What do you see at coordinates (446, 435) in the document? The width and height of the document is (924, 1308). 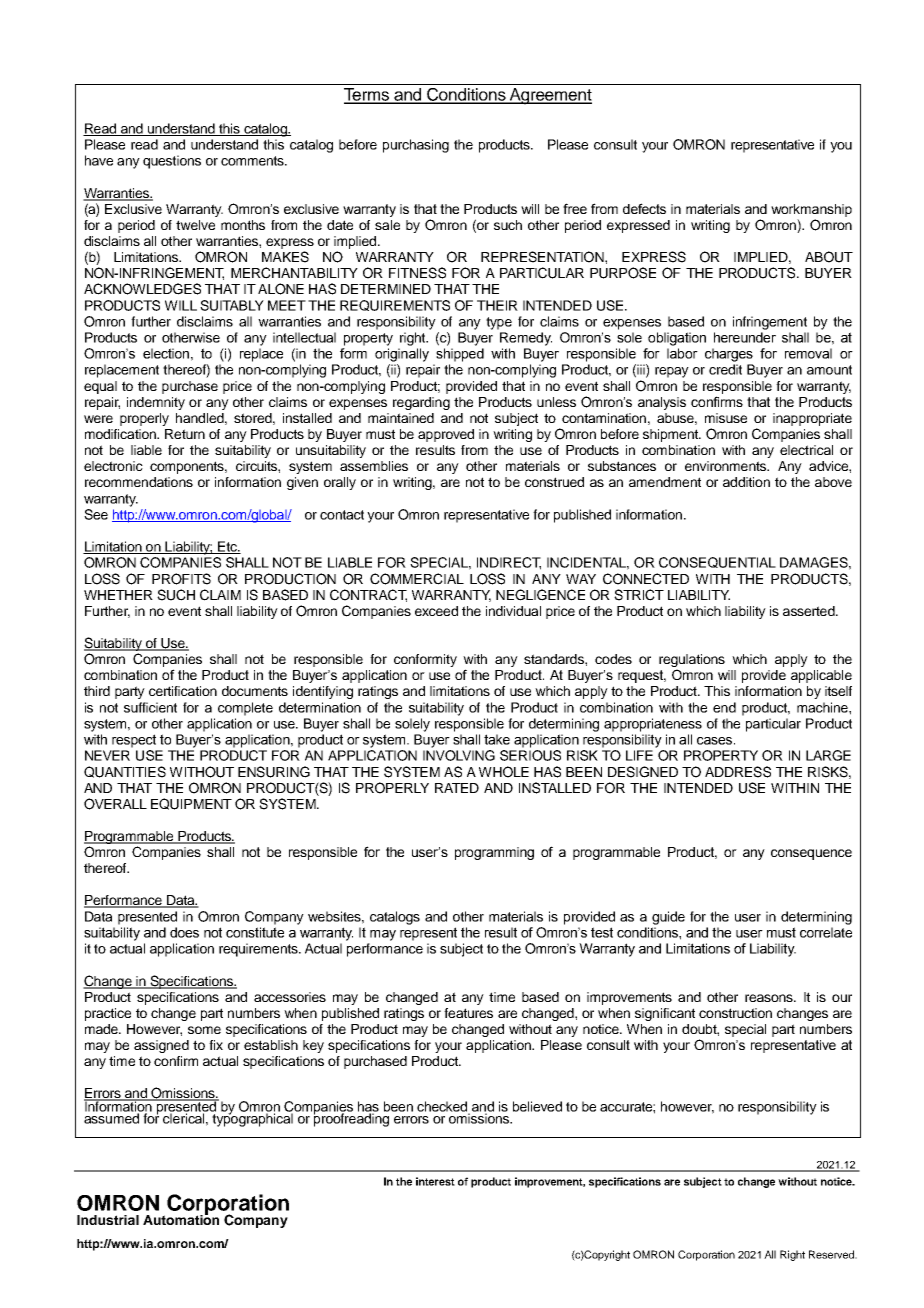 I see `approved` at bounding box center [446, 435].
